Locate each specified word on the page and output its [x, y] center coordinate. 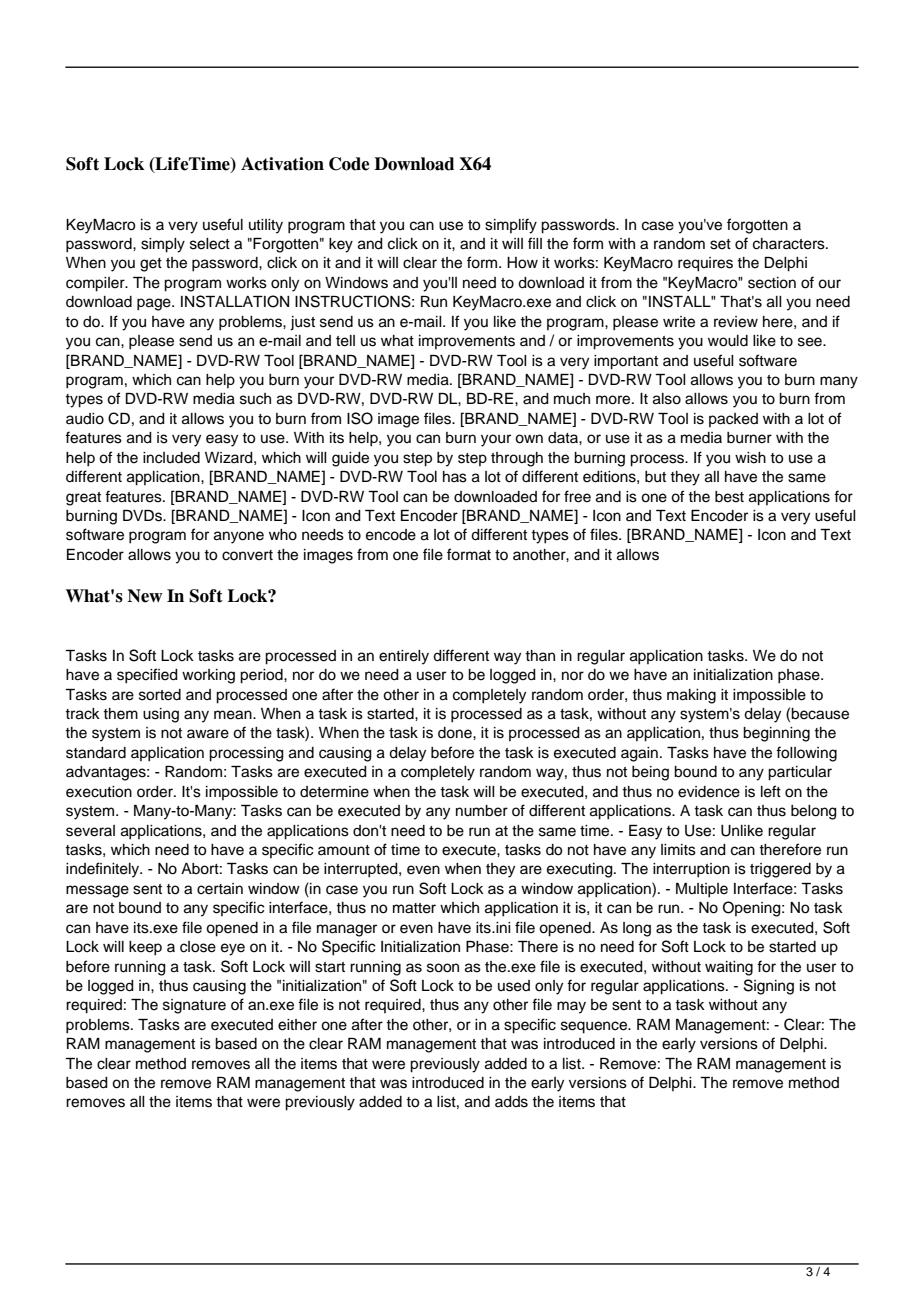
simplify [511, 226]
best [729, 497]
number [482, 811]
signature [194, 1006]
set [720, 244]
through [517, 459]
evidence [709, 792]
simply [163, 245]
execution [99, 792]
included [171, 458]
